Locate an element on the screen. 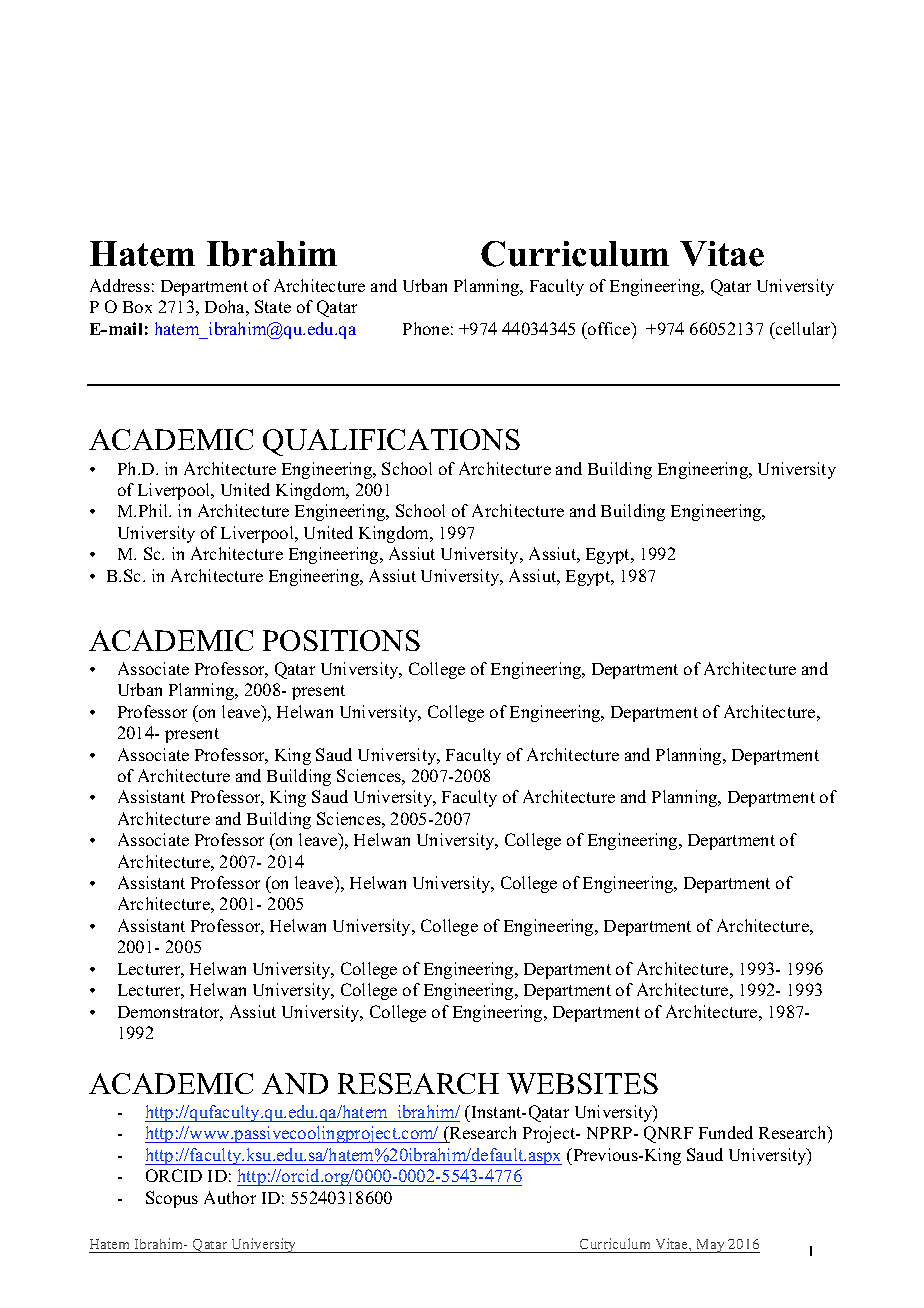 The height and width of the screenshot is (1308, 924). Phone is located at coordinates (426, 328).
